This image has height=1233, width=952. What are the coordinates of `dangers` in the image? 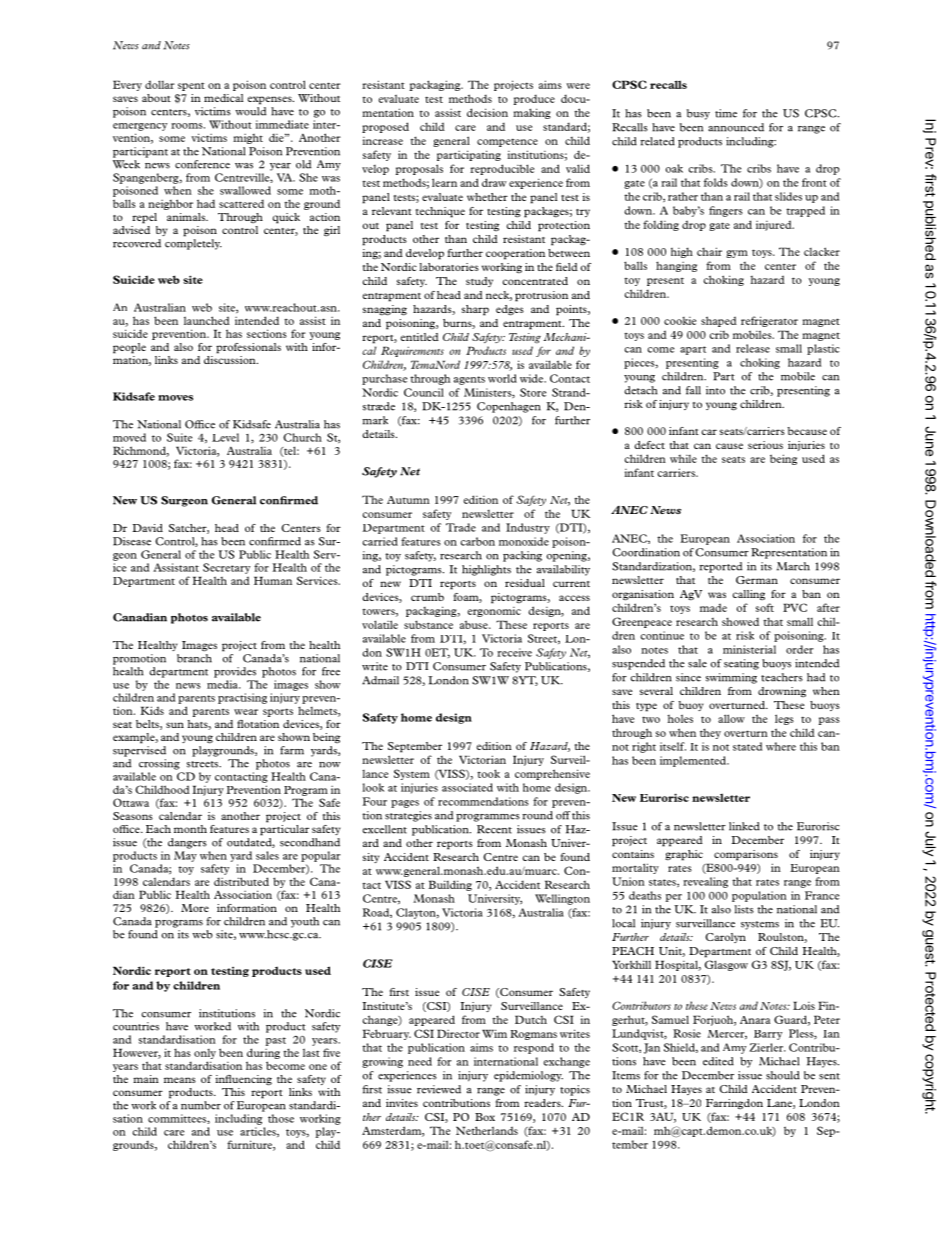 It's located at (187, 843).
